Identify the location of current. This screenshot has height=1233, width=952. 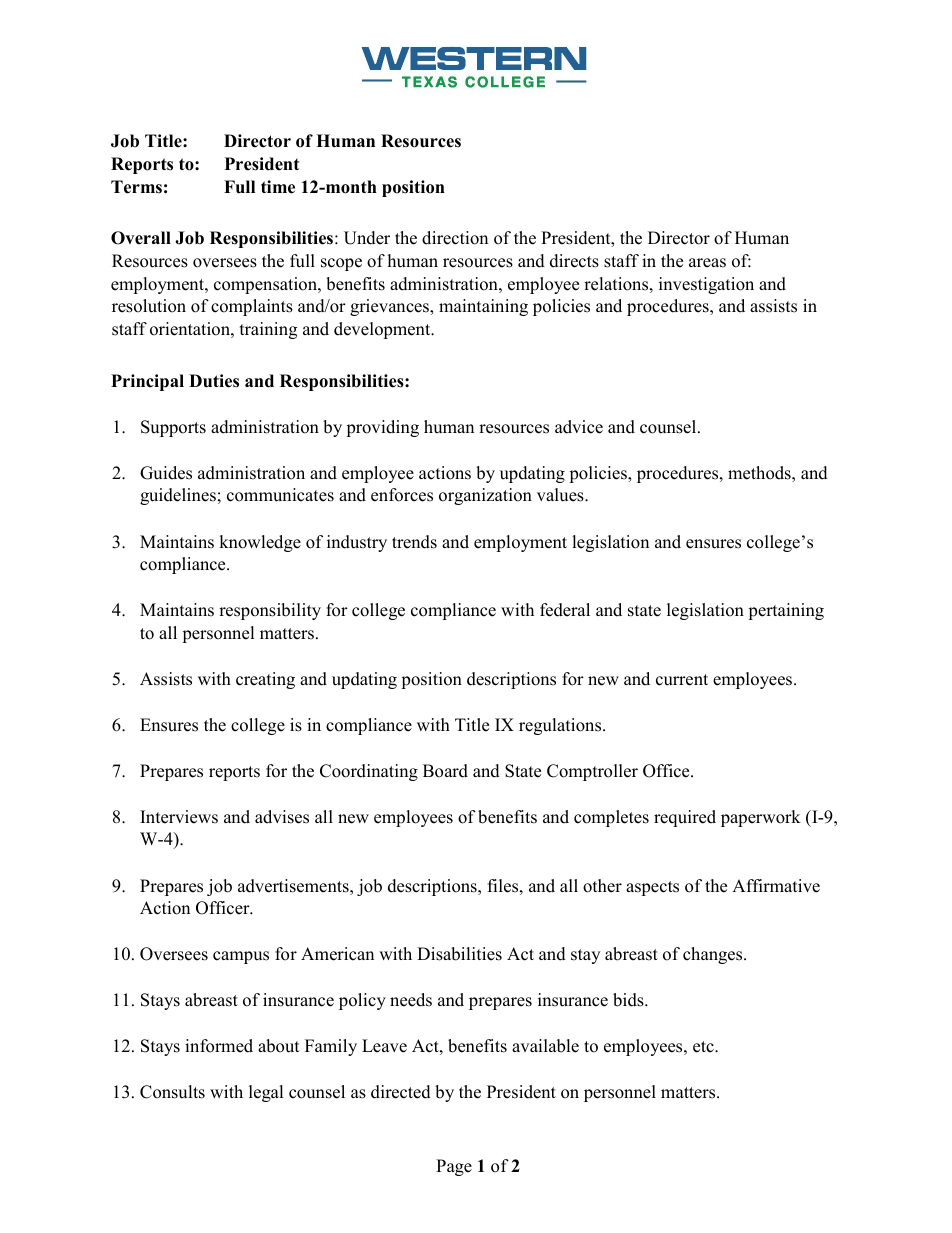
(682, 680).
